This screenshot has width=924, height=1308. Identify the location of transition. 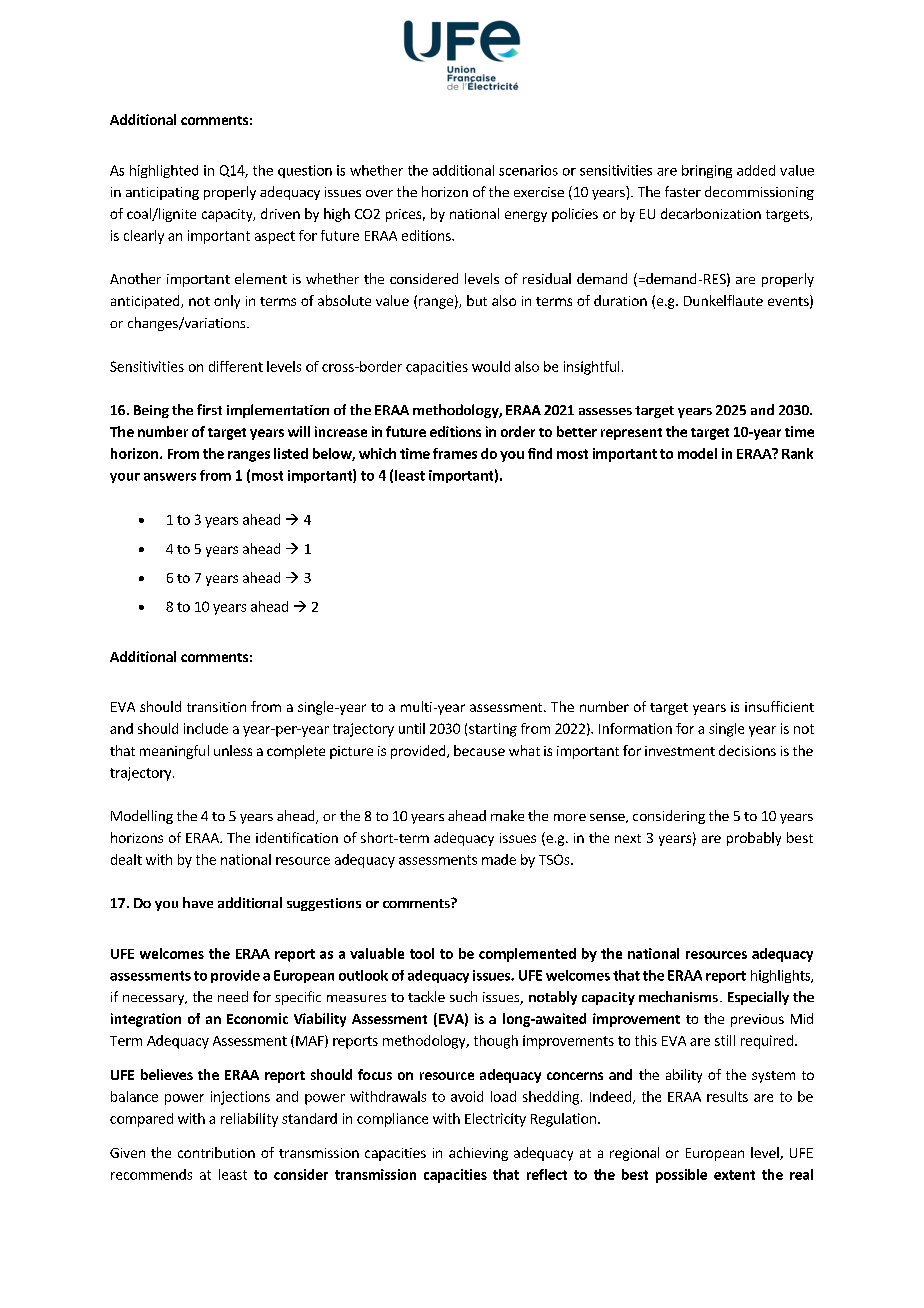
(216, 707).
